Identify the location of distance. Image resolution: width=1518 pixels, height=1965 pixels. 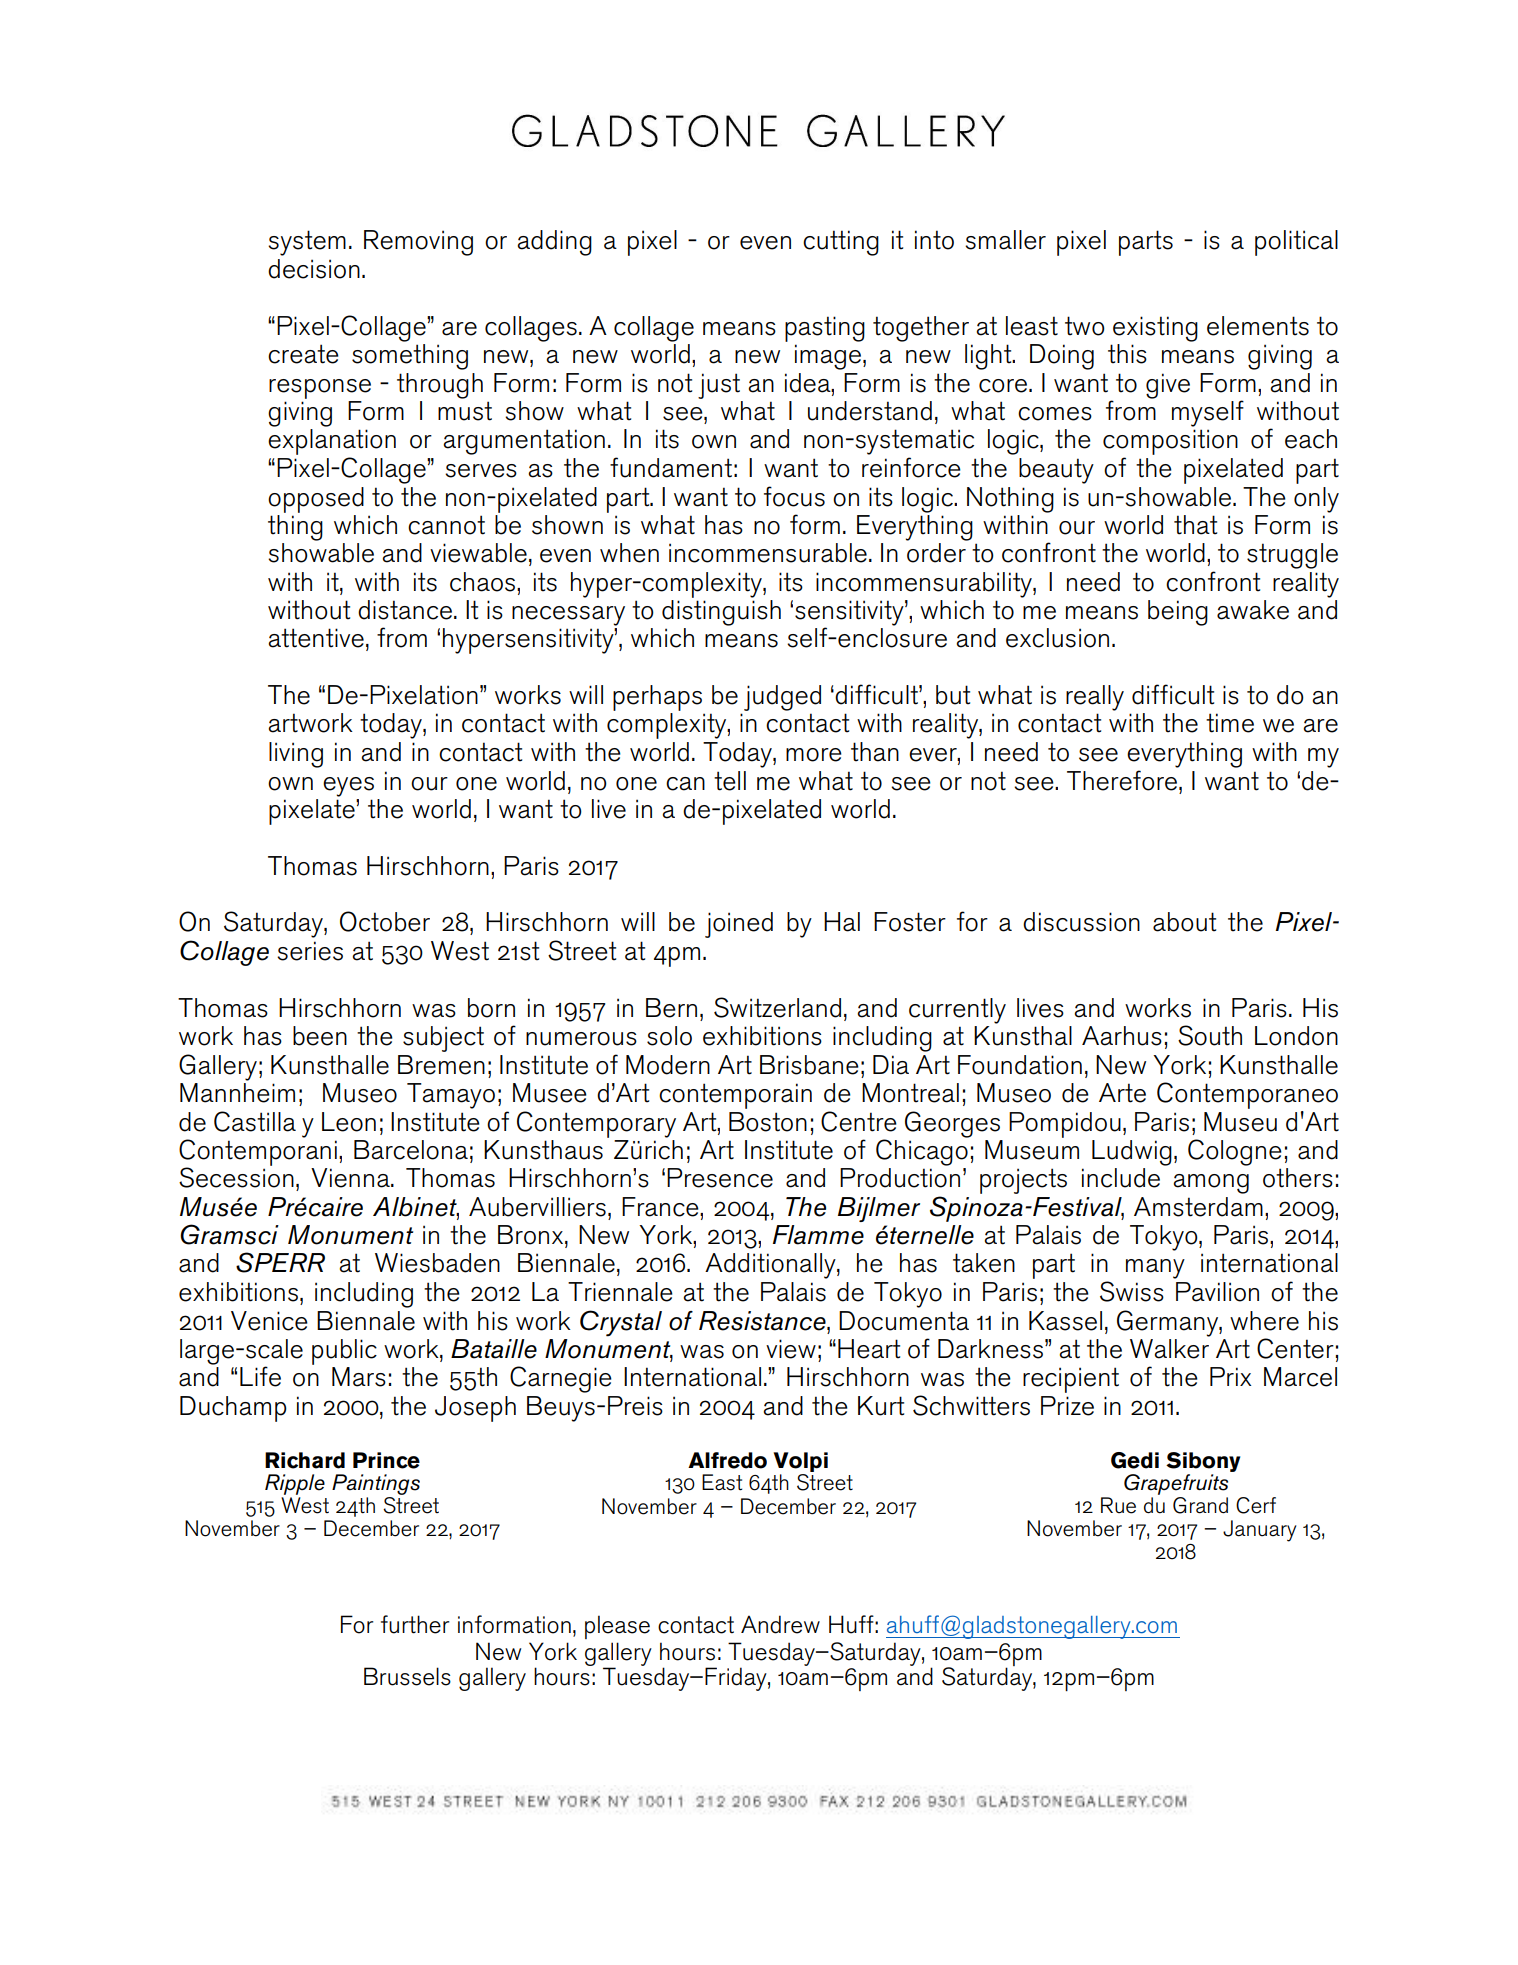
(405, 610).
